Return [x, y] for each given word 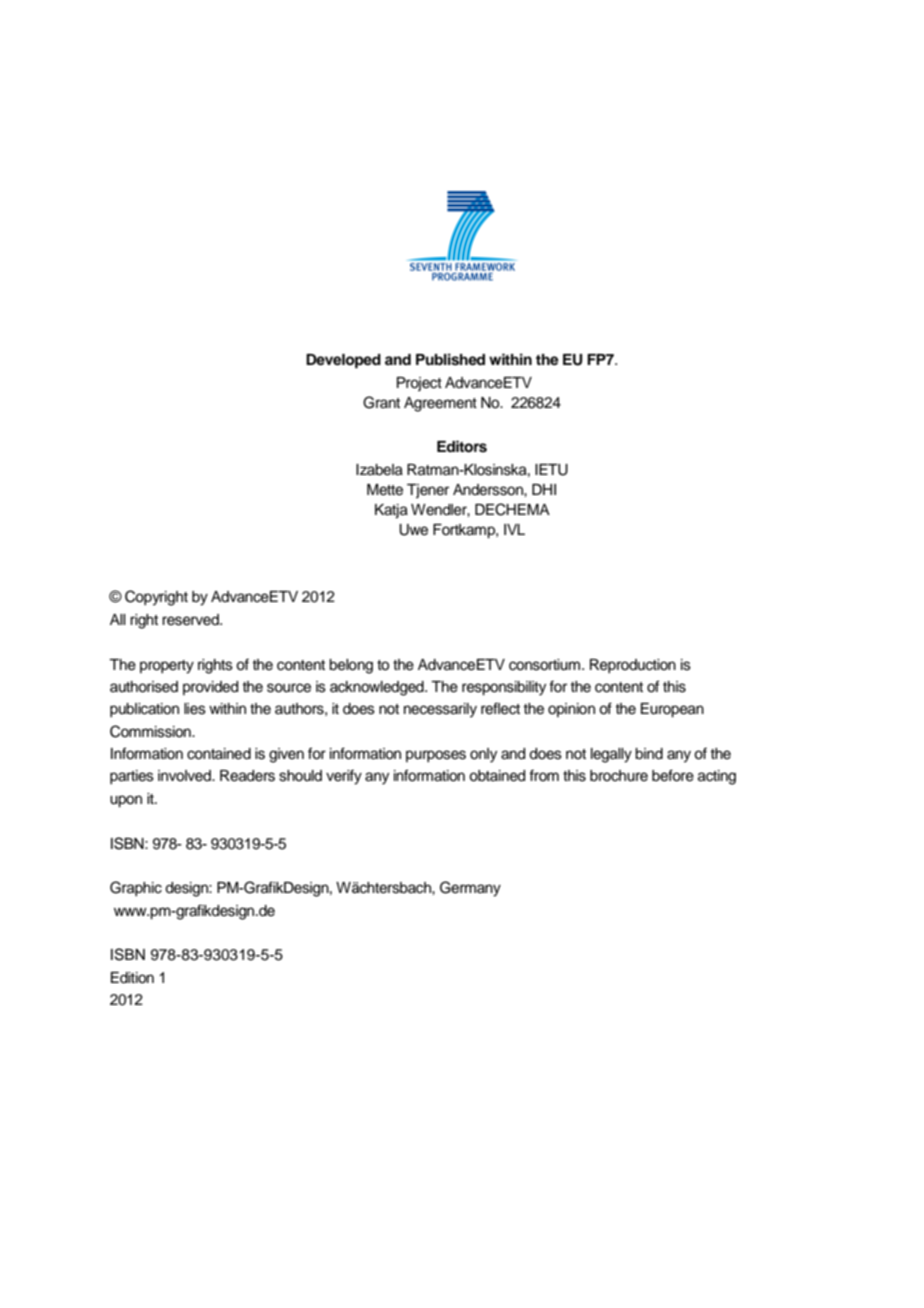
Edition [132, 978]
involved [185, 776]
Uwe [413, 530]
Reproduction [633, 666]
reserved [191, 620]
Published [450, 359]
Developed [343, 361]
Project [419, 384]
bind [649, 754]
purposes [436, 756]
